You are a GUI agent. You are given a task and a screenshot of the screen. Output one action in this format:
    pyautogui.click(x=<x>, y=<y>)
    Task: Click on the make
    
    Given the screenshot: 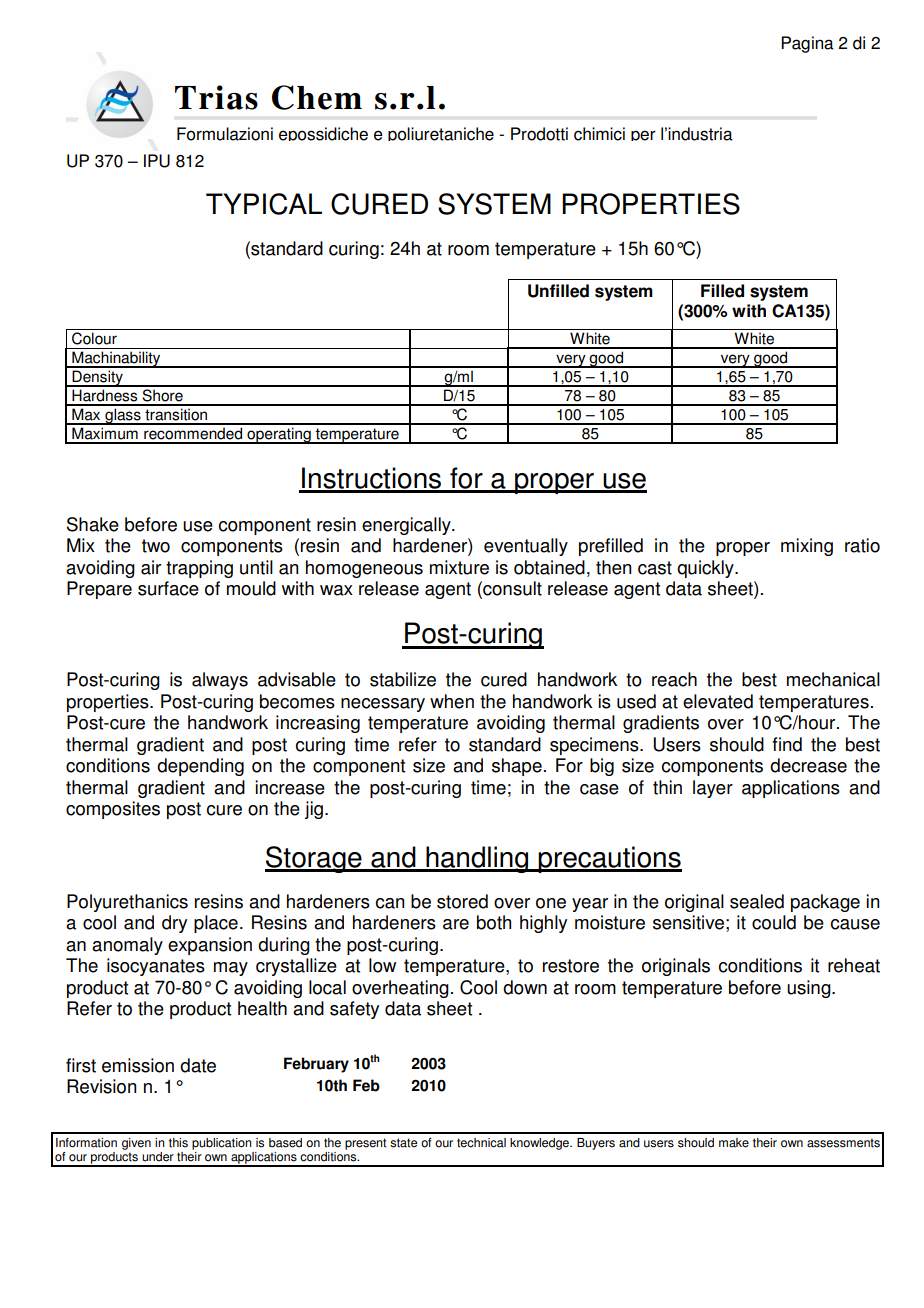 What is the action you would take?
    pyautogui.click(x=734, y=1143)
